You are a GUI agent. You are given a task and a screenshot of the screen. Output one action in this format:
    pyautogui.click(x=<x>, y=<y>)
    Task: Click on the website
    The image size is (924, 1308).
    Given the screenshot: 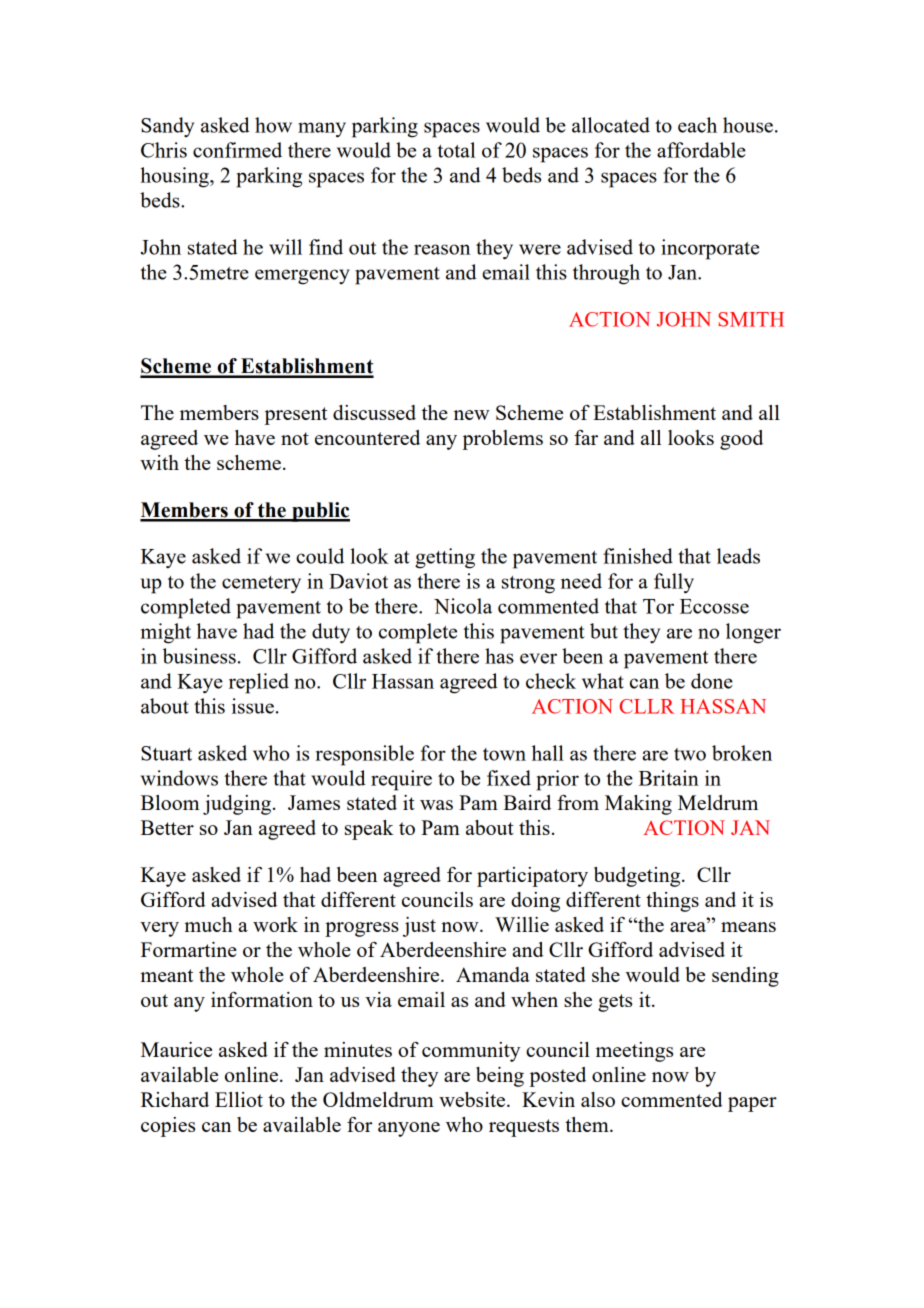 What is the action you would take?
    pyautogui.click(x=473, y=1099)
